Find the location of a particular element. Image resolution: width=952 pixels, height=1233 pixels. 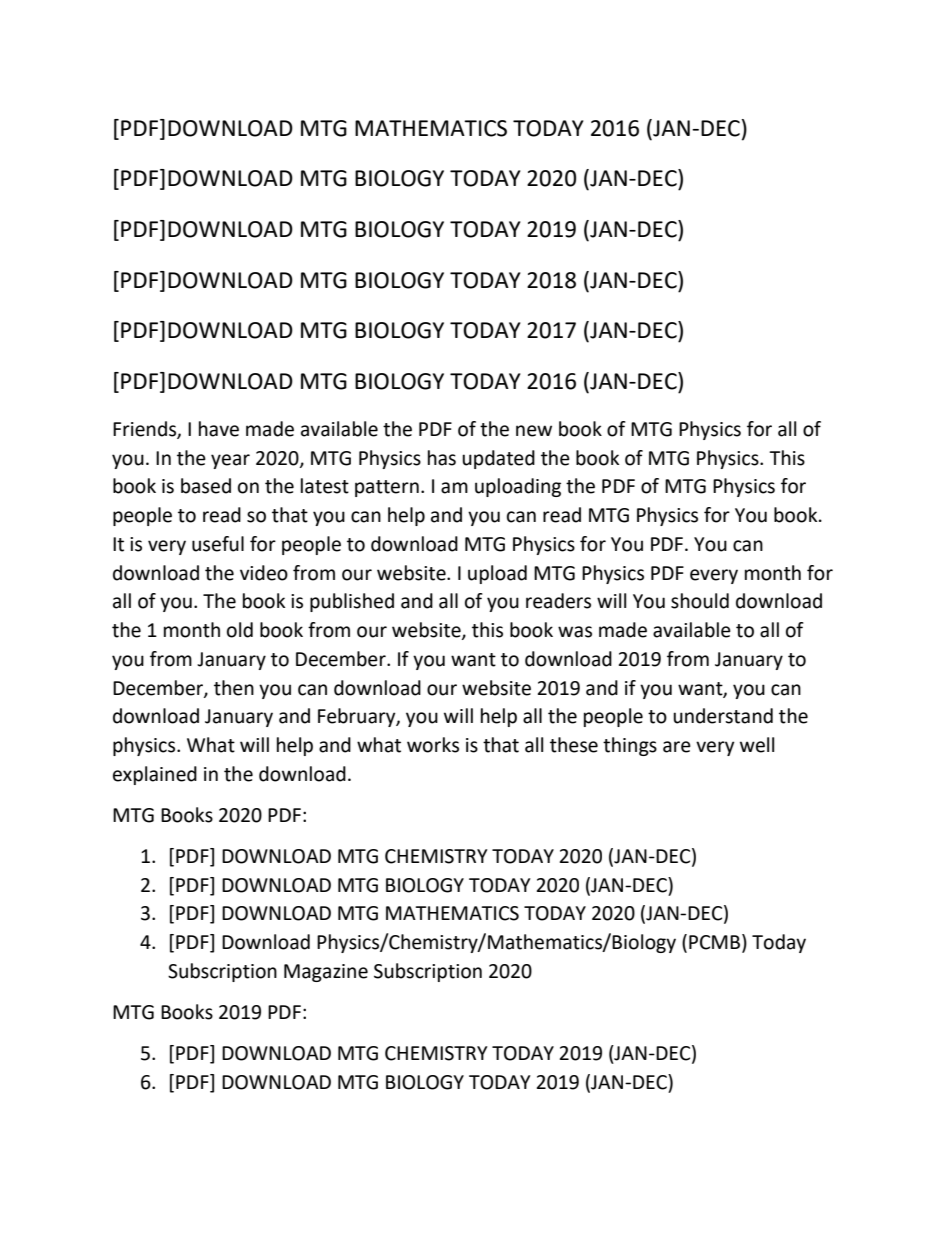

has is located at coordinates (442, 458).
